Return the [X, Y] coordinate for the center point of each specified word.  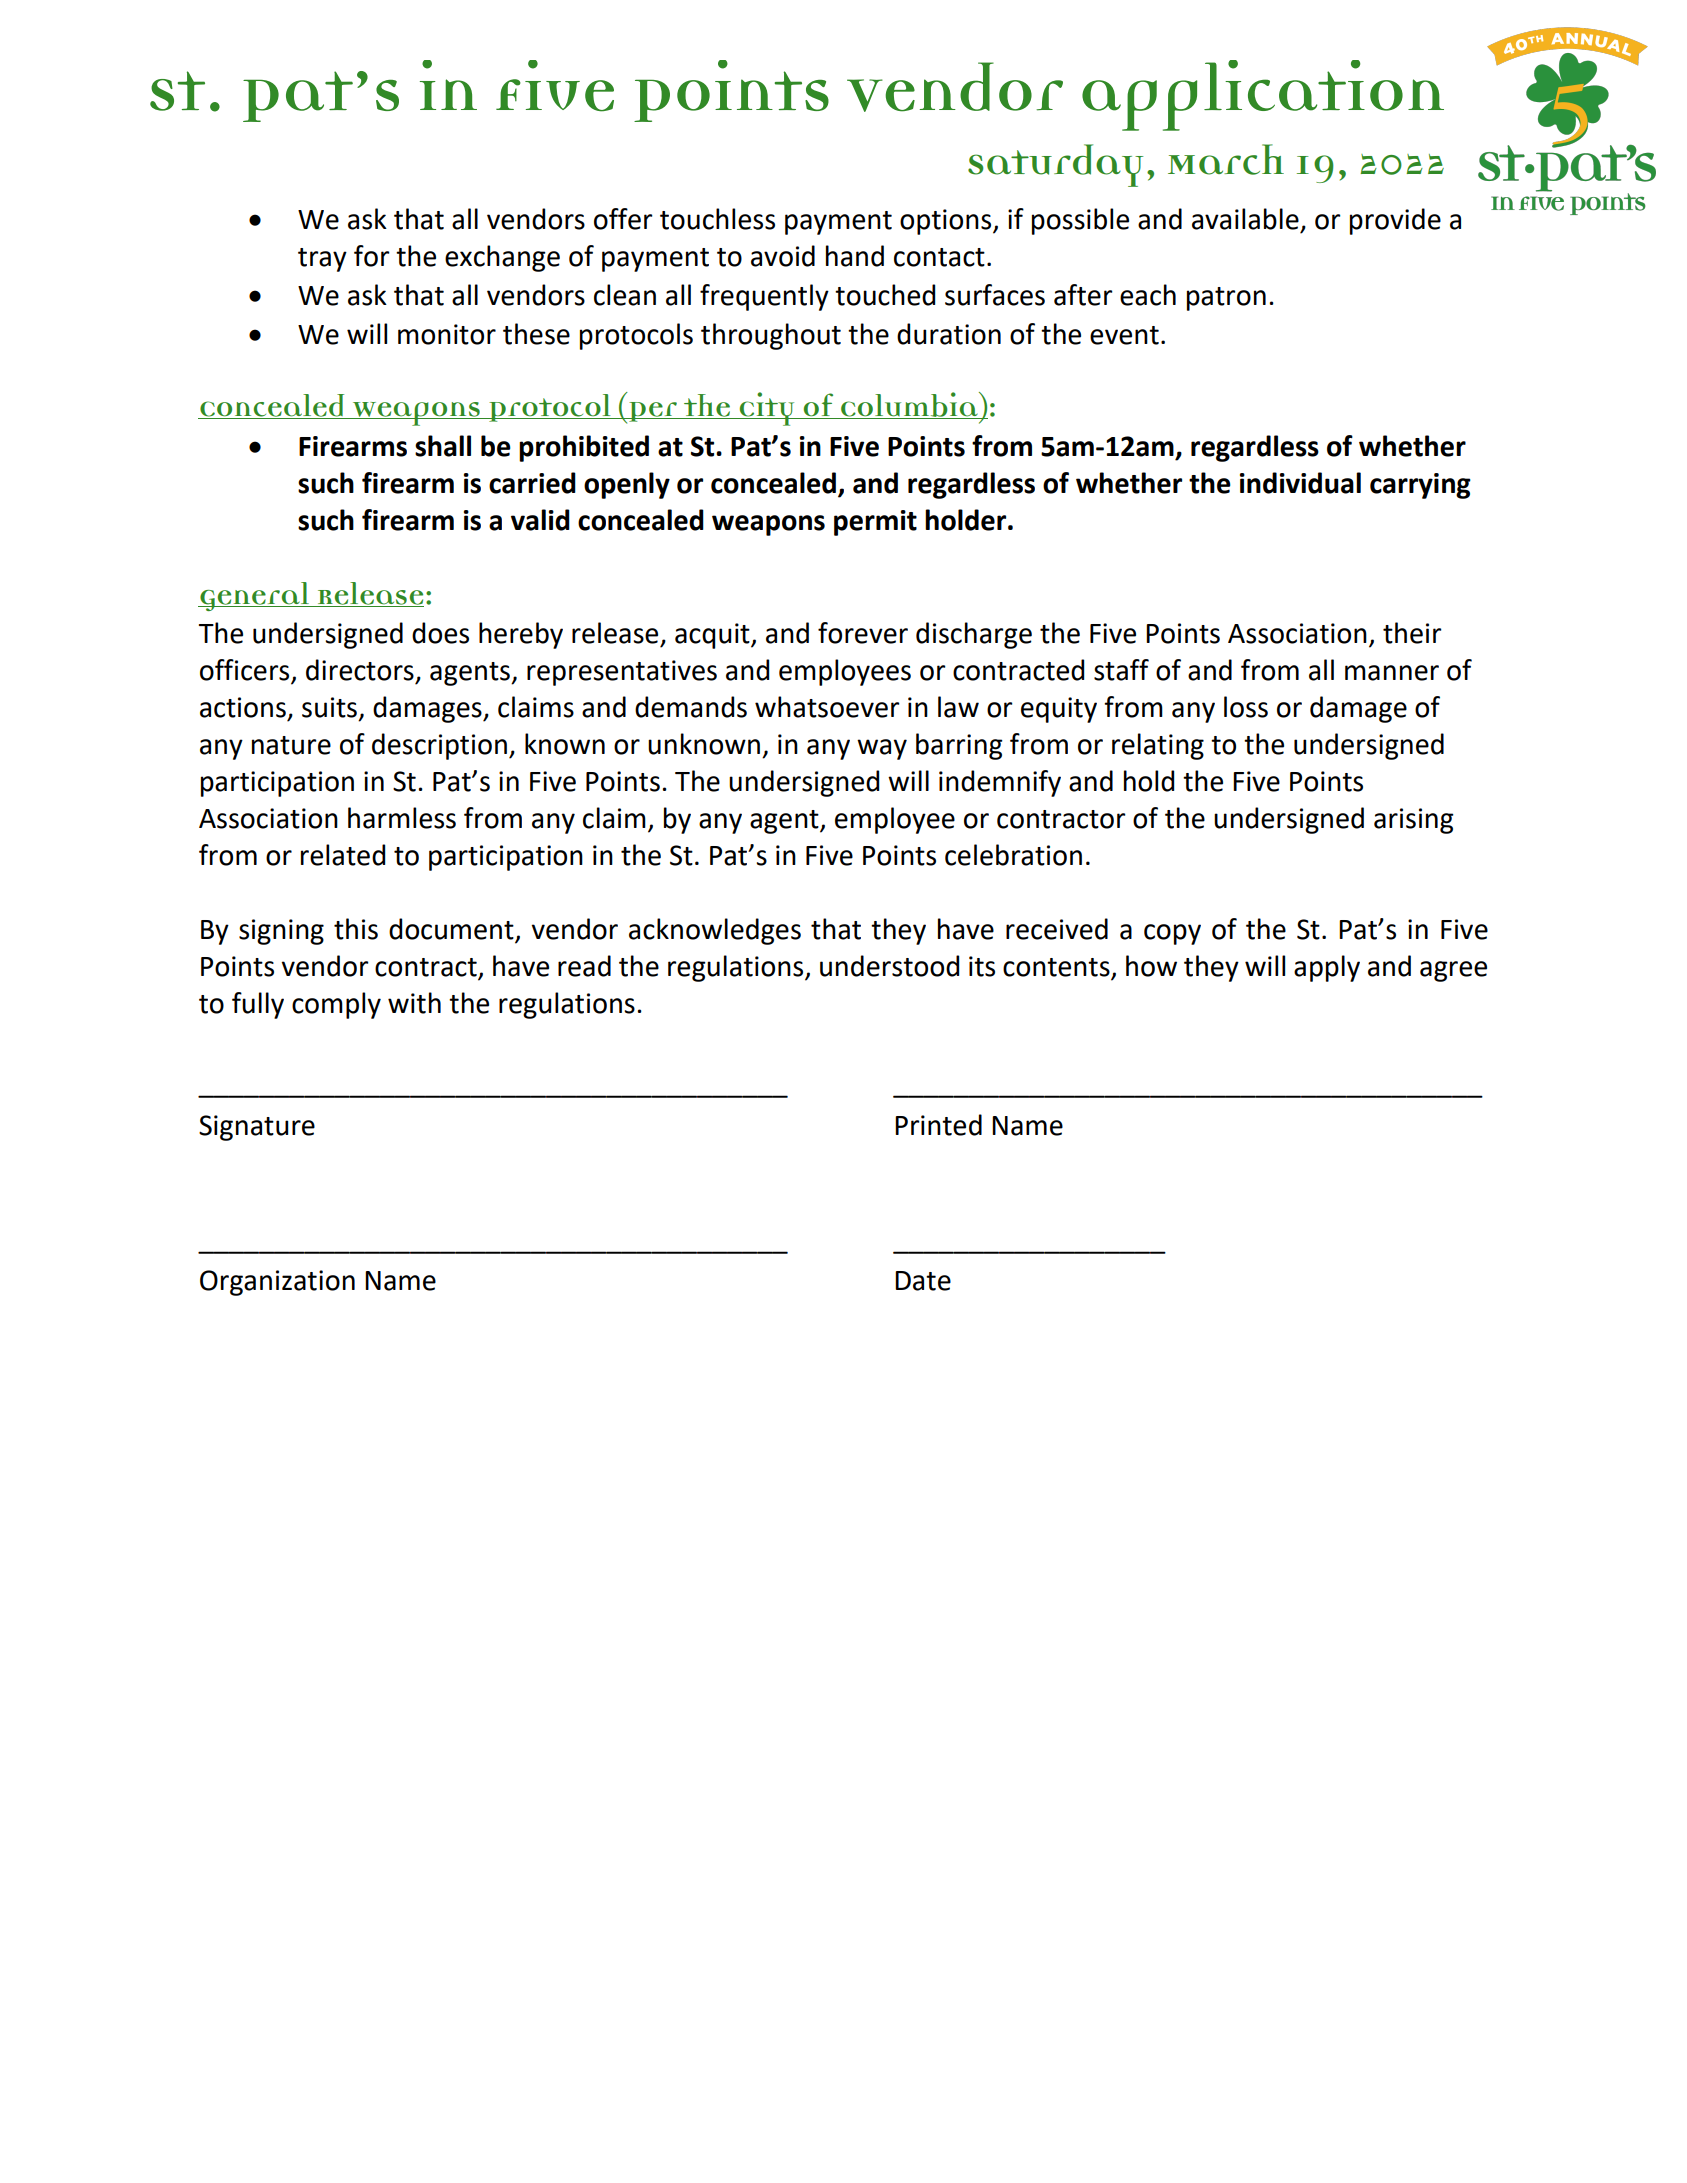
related [343, 855]
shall [443, 446]
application [1263, 95]
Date [923, 1281]
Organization [277, 1283]
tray [322, 260]
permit [875, 523]
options [947, 222]
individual [1300, 483]
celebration [1013, 855]
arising [1414, 821]
